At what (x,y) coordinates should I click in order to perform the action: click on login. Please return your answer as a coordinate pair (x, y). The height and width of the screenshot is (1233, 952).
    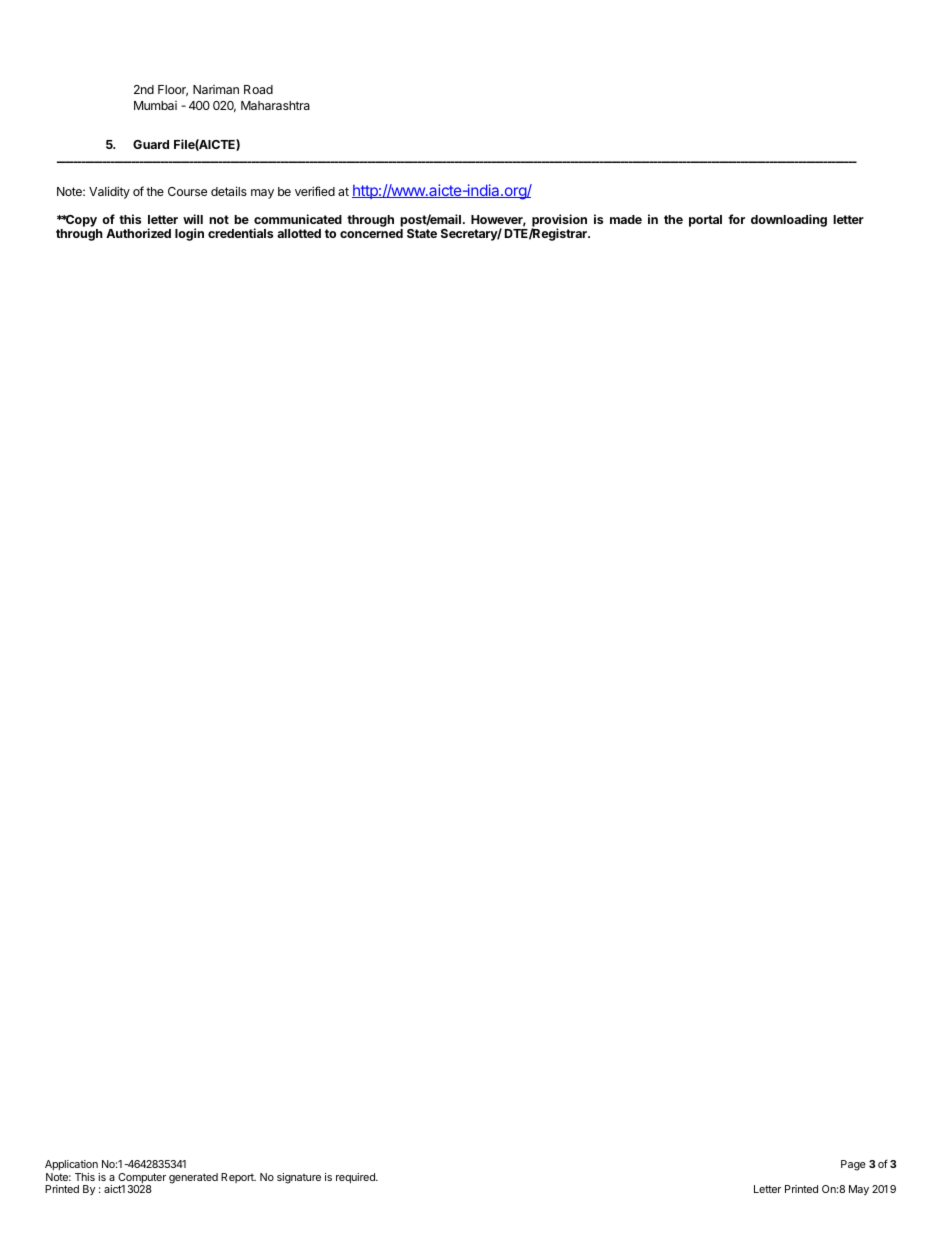
    Looking at the image, I should click on (189, 234).
